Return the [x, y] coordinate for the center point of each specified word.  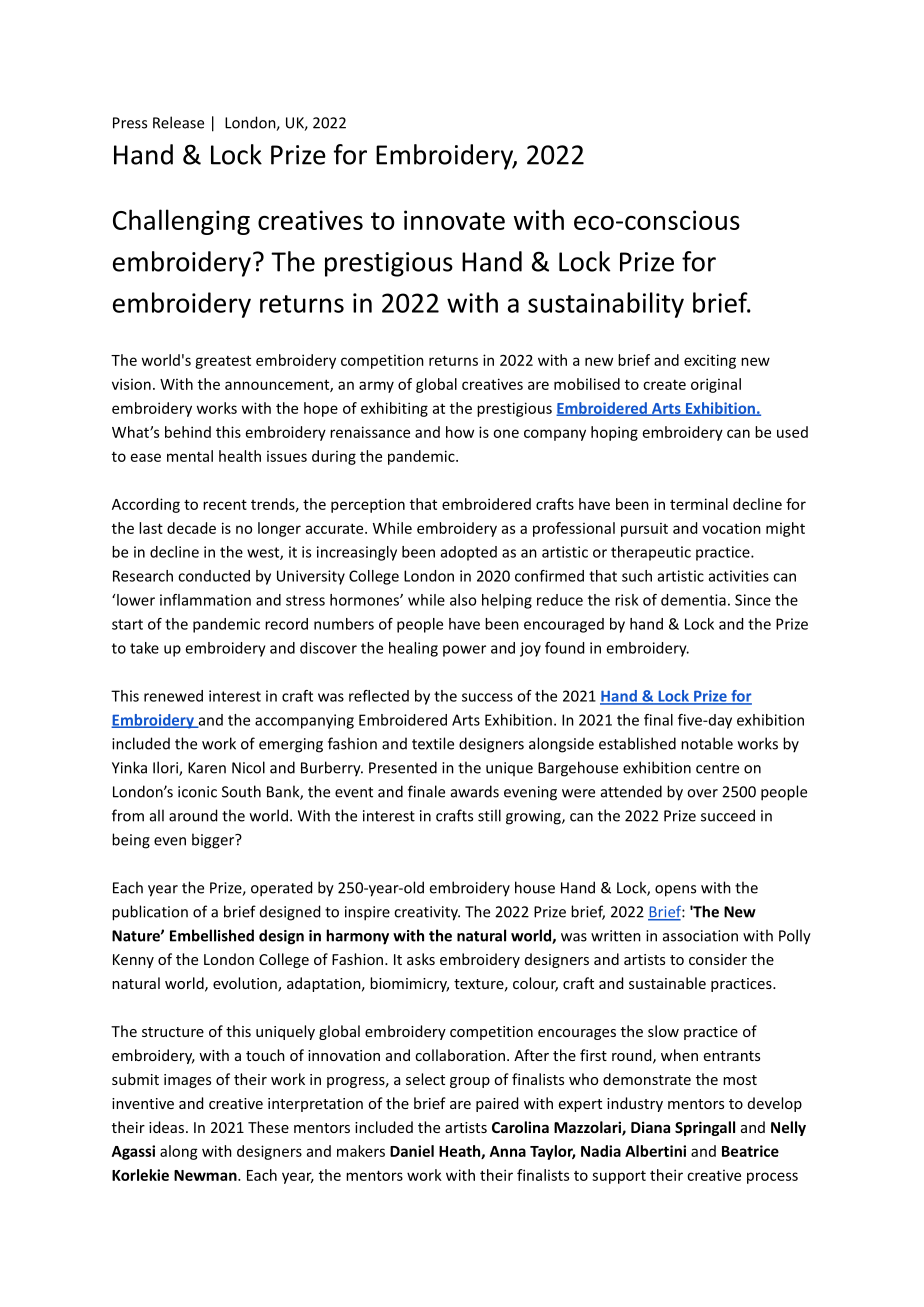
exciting [710, 361]
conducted [214, 576]
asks [421, 959]
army [376, 387]
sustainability [606, 305]
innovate [454, 220]
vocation [731, 528]
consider [718, 959]
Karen [207, 768]
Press [130, 123]
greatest [223, 362]
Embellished [212, 935]
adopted [469, 553]
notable [707, 743]
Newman [206, 1175]
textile [433, 743]
